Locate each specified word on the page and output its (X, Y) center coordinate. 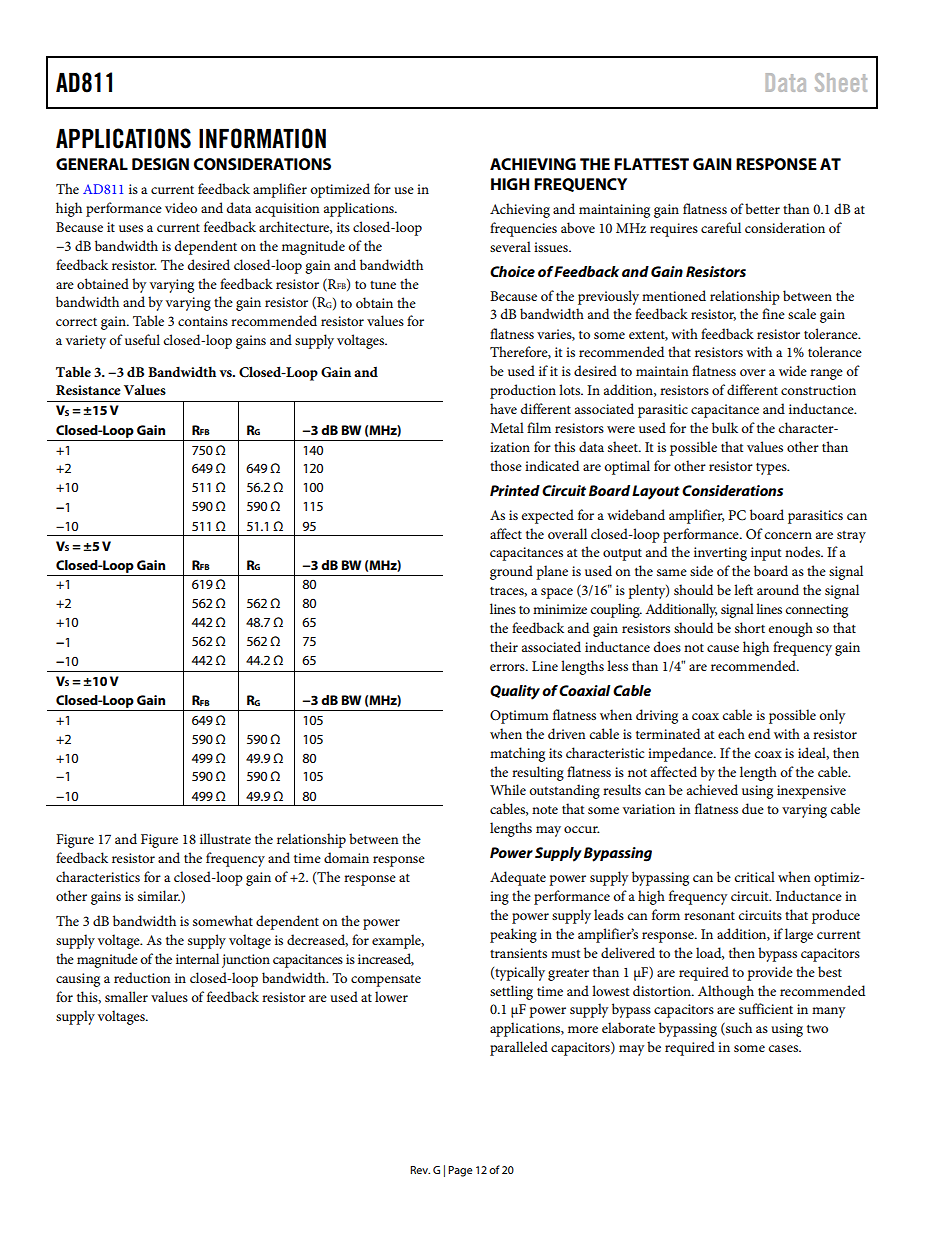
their (504, 646)
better (762, 208)
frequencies (523, 229)
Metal (507, 427)
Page (460, 1171)
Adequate (518, 878)
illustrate (225, 838)
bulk (725, 427)
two (817, 1028)
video (181, 207)
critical (754, 876)
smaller (126, 996)
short (750, 627)
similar (159, 895)
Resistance (88, 390)
